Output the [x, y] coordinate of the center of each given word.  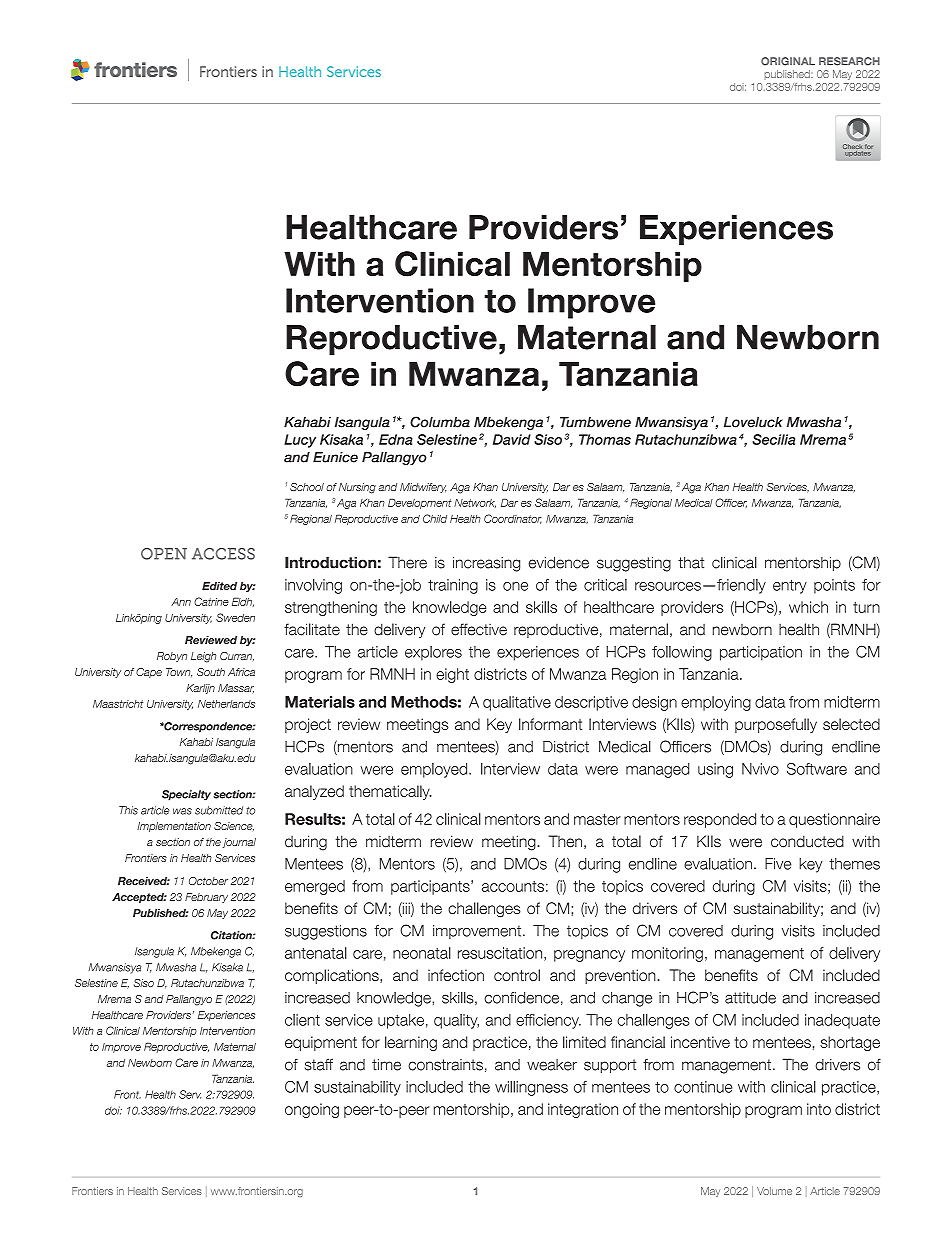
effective [479, 629]
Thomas [605, 439]
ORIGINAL [788, 61]
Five [778, 864]
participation [761, 653]
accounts [513, 886]
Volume [774, 1191]
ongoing [312, 1110]
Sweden [235, 617]
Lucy [300, 441]
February [206, 898]
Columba [440, 422]
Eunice [335, 457]
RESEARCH [849, 61]
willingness [531, 1088]
